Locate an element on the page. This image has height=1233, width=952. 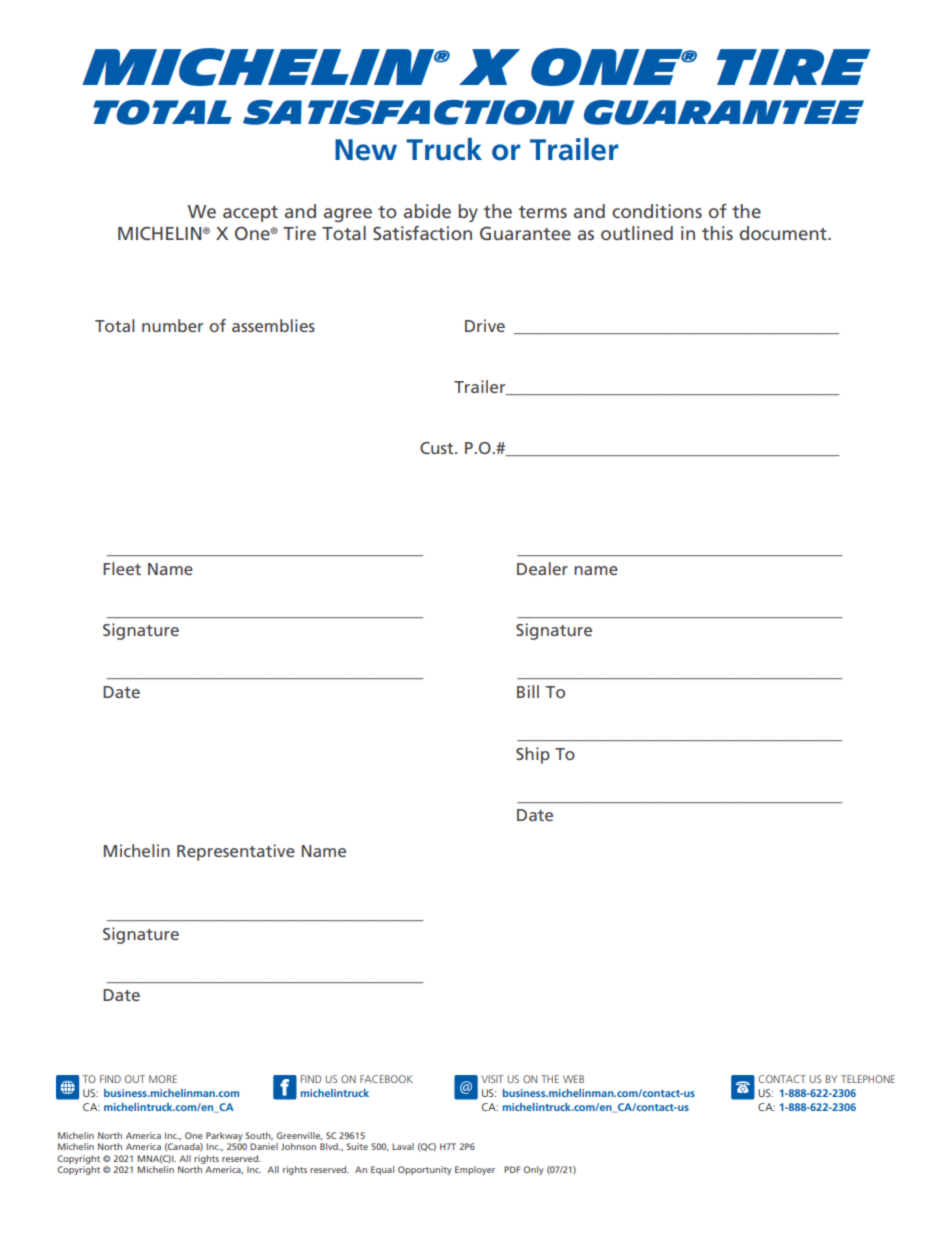
TELEPHONE is located at coordinates (868, 1079).
